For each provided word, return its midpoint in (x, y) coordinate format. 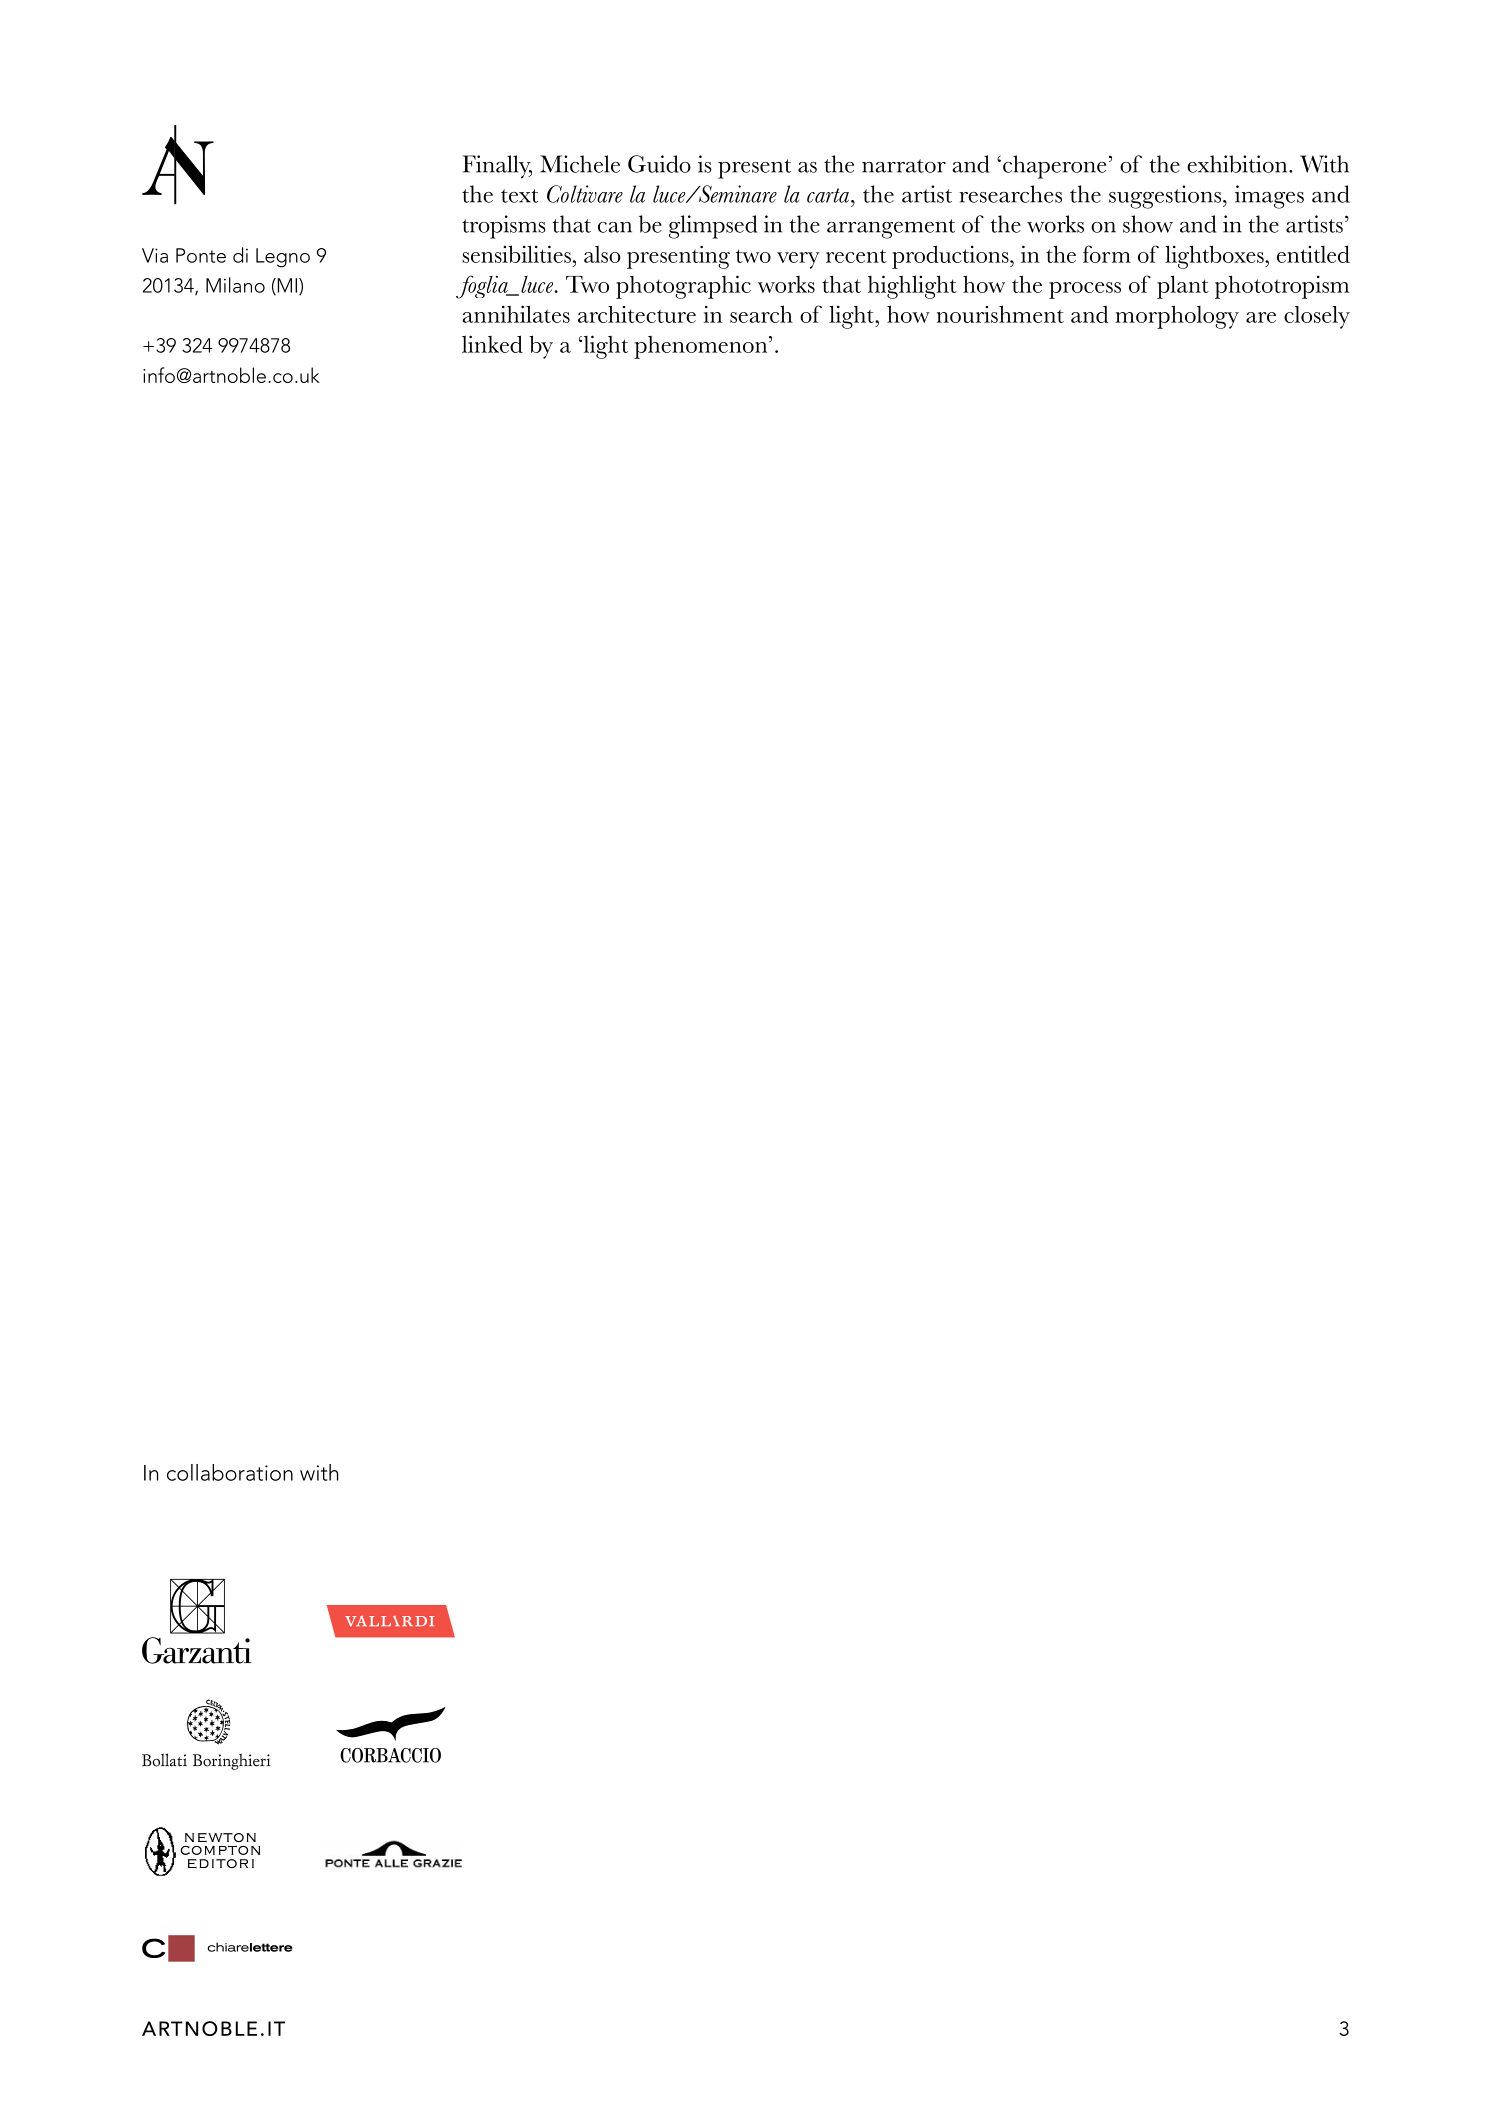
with (319, 1472)
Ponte (201, 255)
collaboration (230, 1472)
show (1148, 224)
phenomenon (702, 347)
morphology (1177, 317)
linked (492, 344)
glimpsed (713, 227)
